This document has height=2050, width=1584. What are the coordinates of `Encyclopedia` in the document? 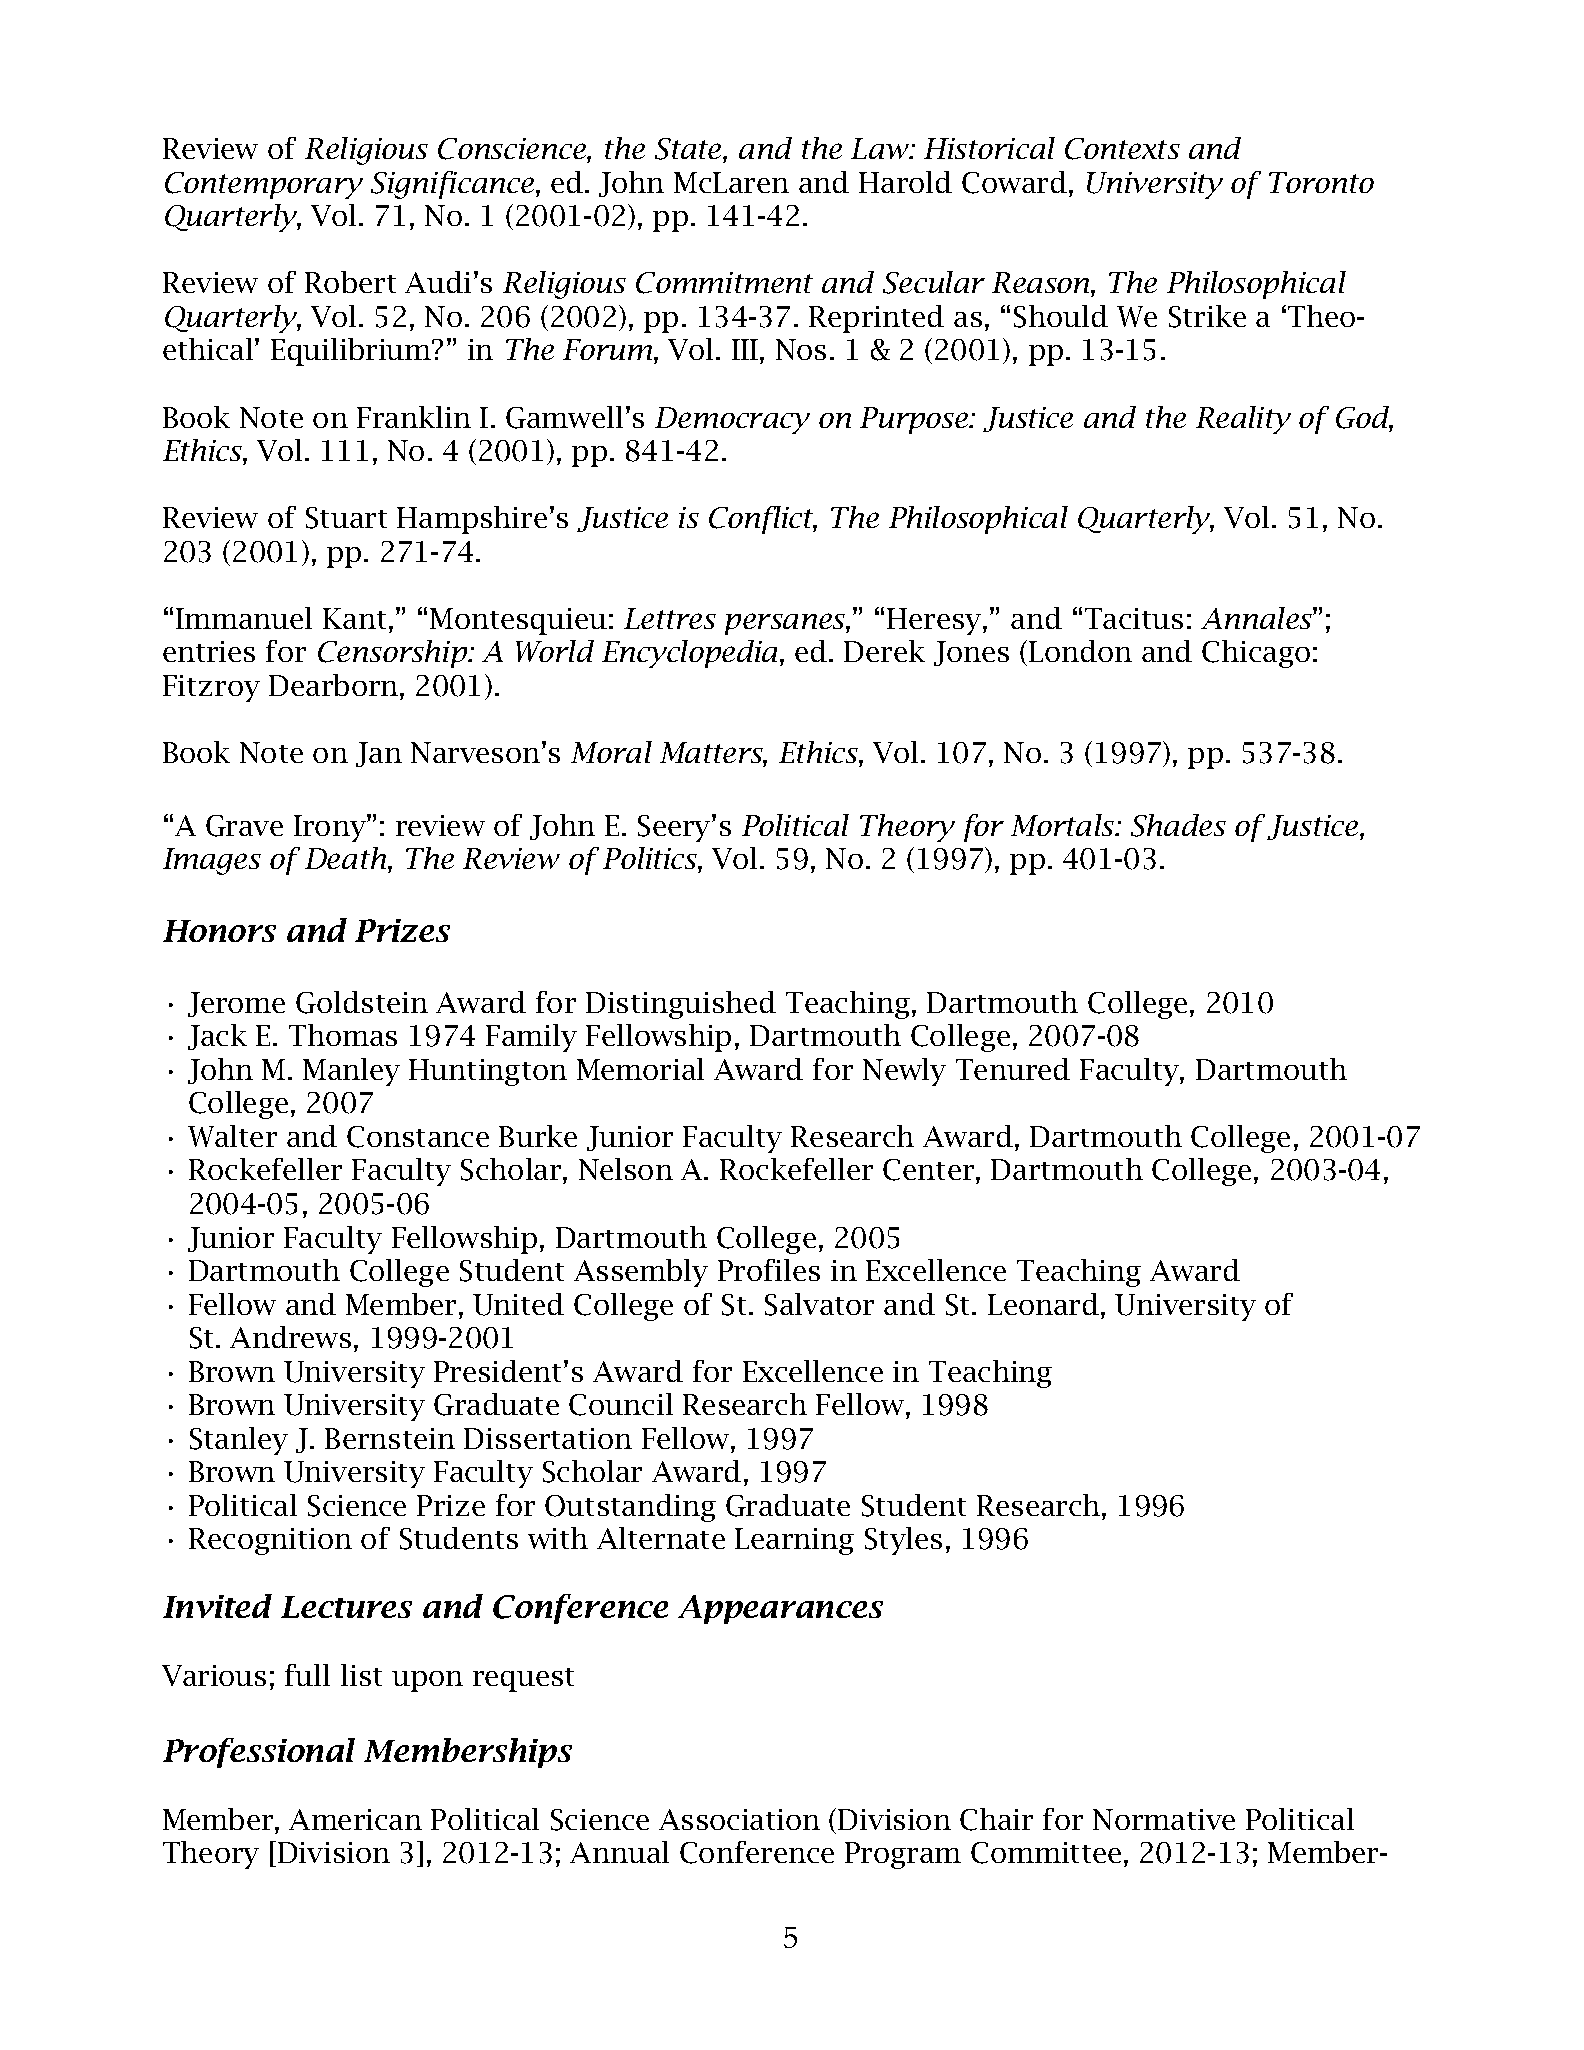 It's located at (691, 654).
